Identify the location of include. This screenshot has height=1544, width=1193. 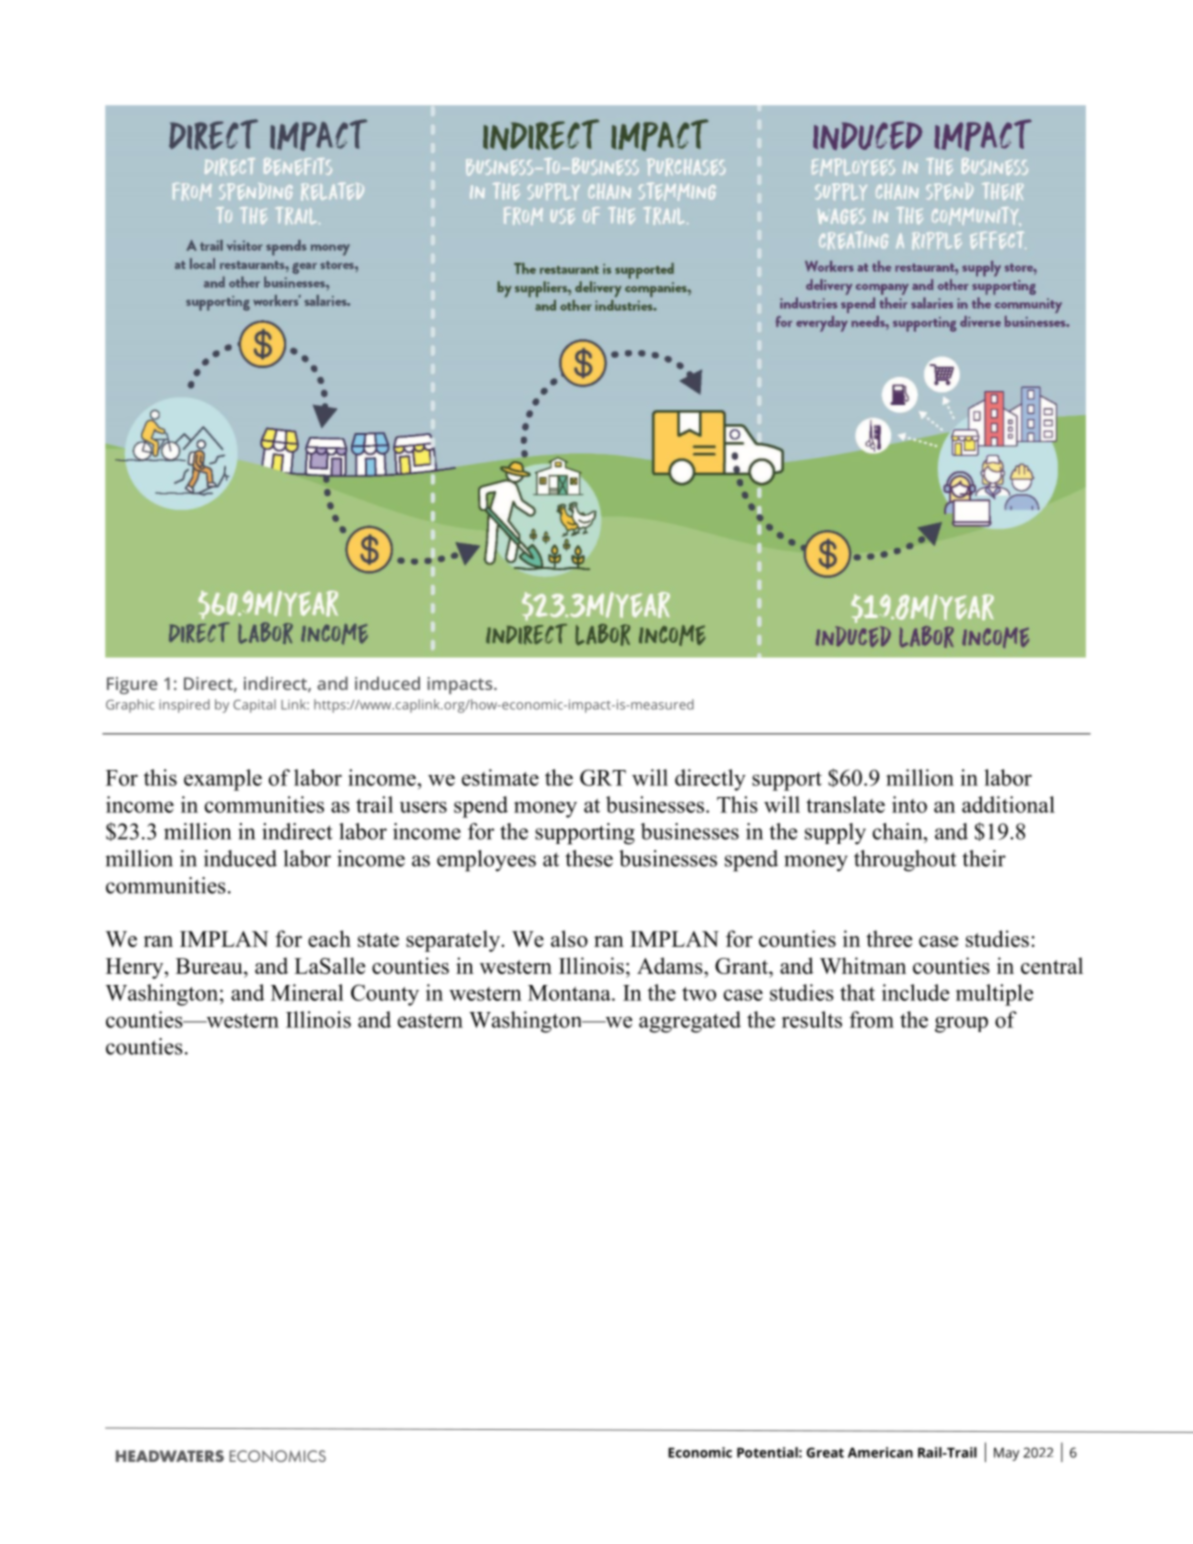
(915, 992).
